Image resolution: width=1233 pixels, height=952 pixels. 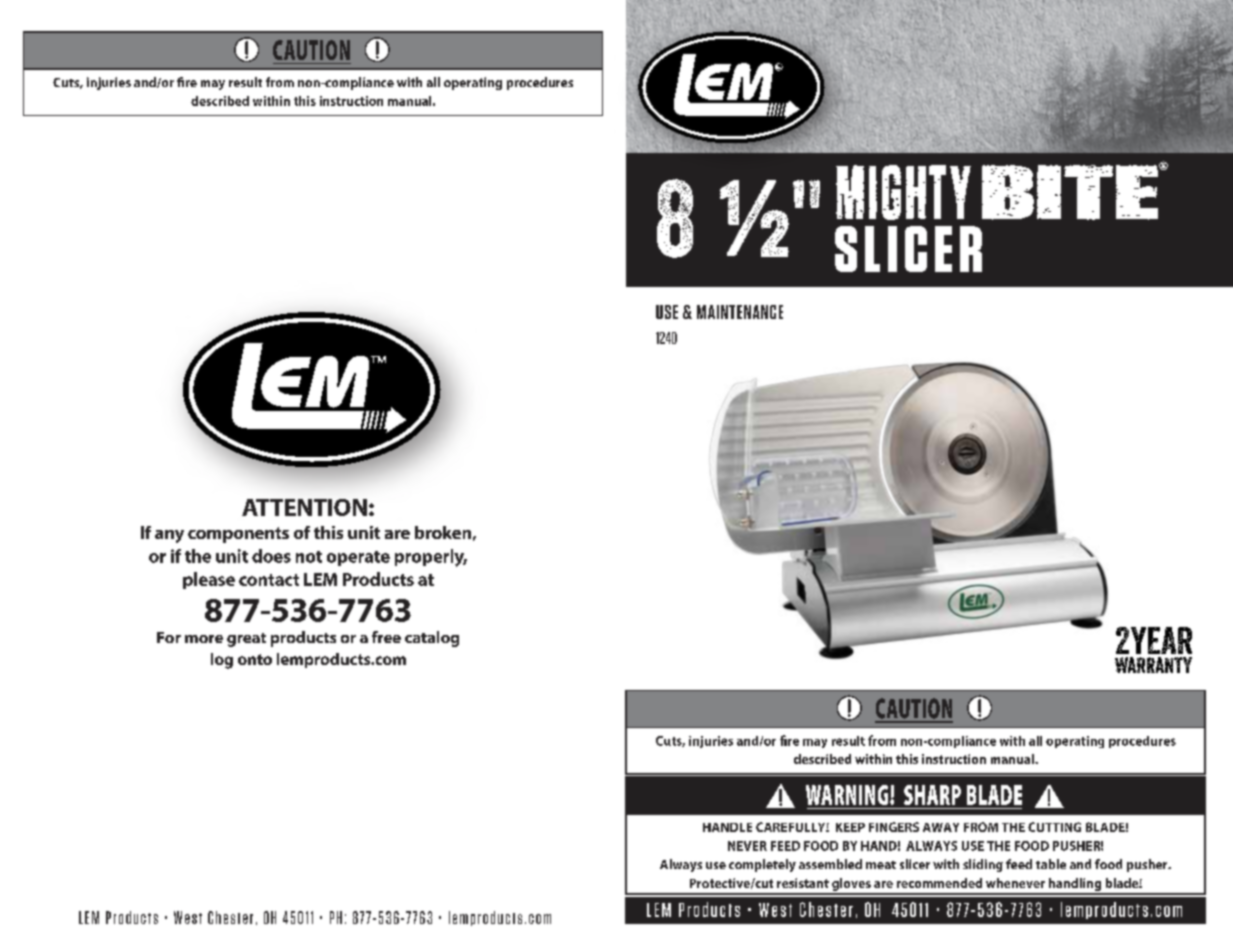 I want to click on onto, so click(x=255, y=659).
